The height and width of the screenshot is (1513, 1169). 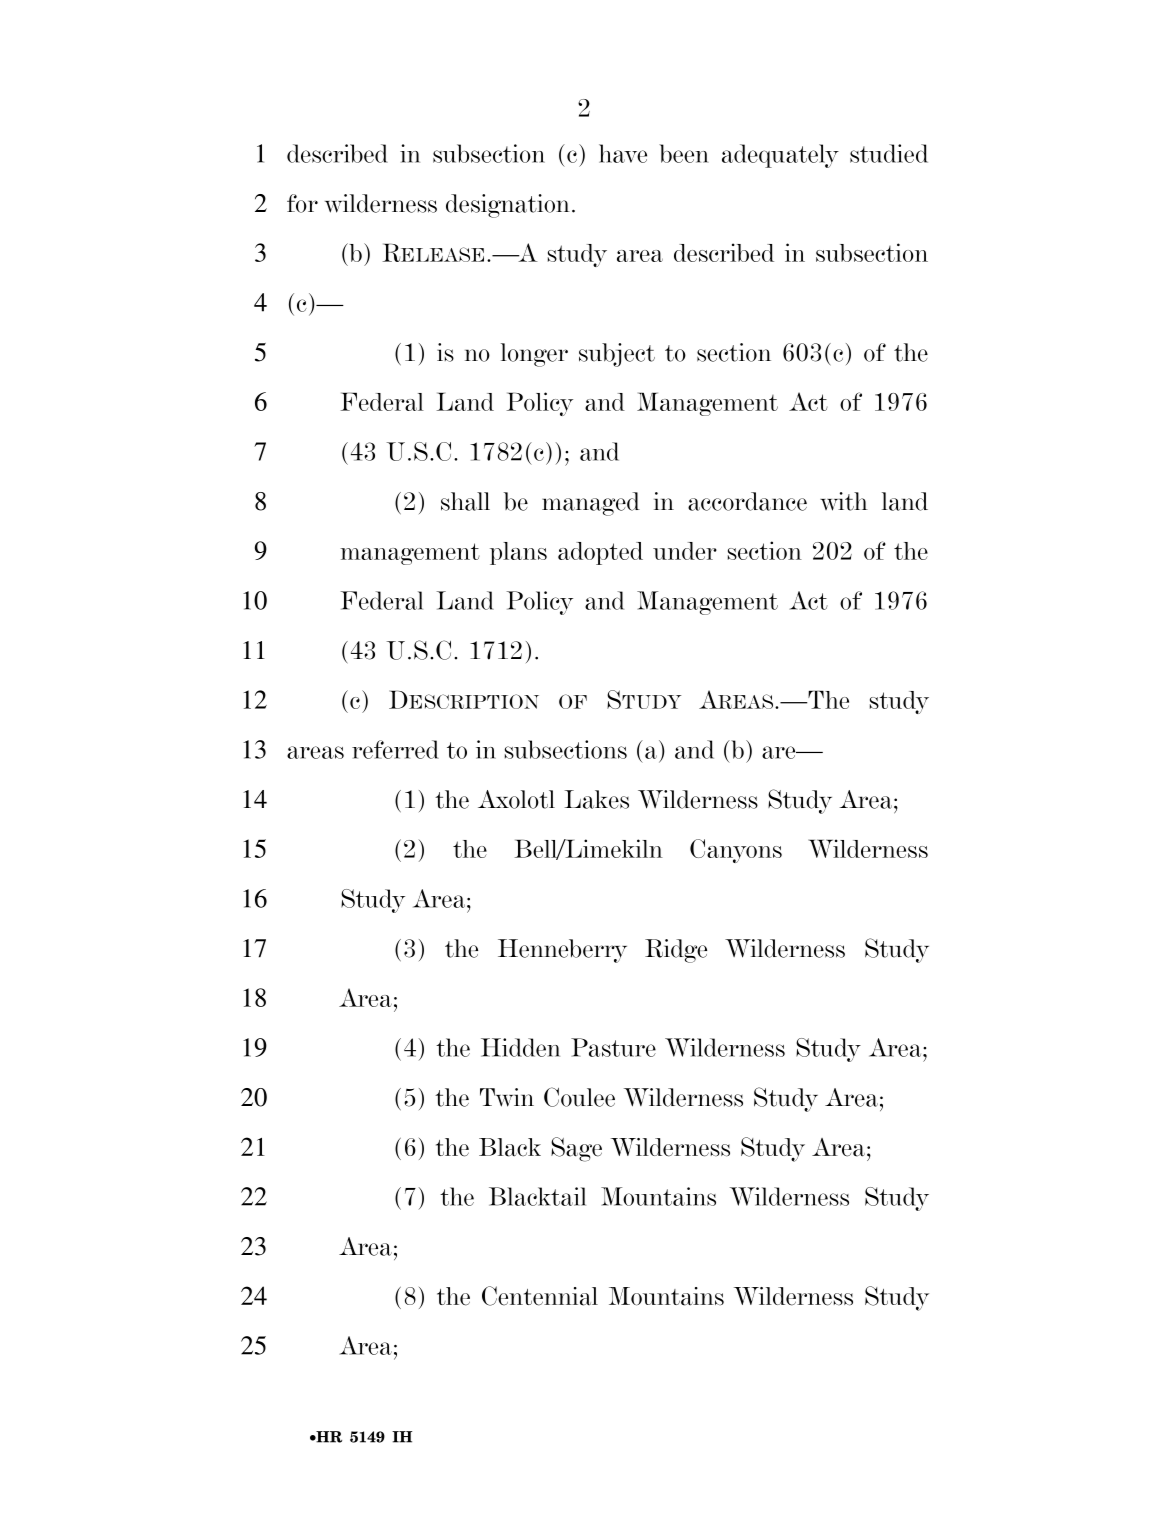 What do you see at coordinates (676, 951) in the screenshot?
I see `Ridge` at bounding box center [676, 951].
